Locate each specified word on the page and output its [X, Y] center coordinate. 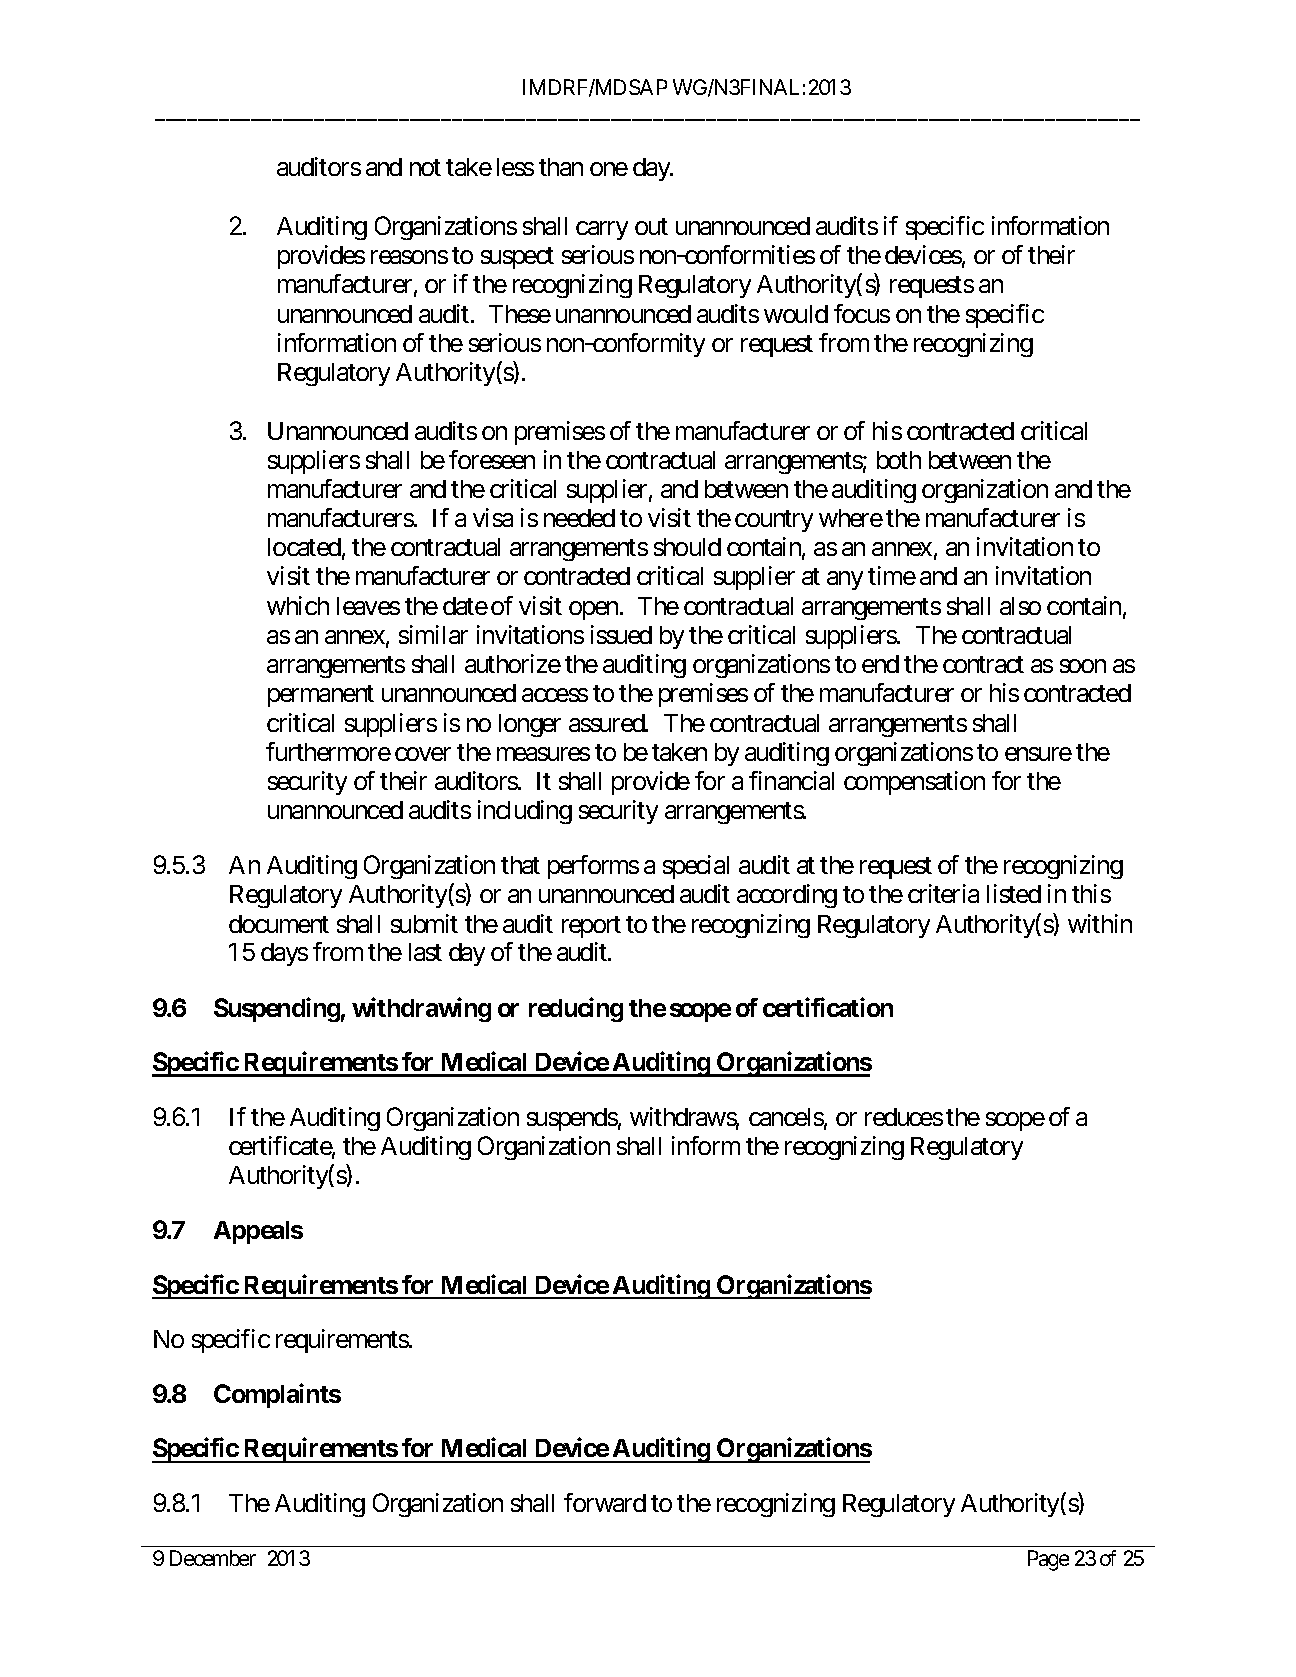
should [687, 547]
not [425, 168]
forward [605, 1502]
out [651, 226]
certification [828, 1007]
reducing [576, 1009]
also [1020, 606]
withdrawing [421, 1009]
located [304, 547]
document [279, 924]
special [696, 867]
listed [1014, 893]
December [213, 1558]
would [796, 314]
